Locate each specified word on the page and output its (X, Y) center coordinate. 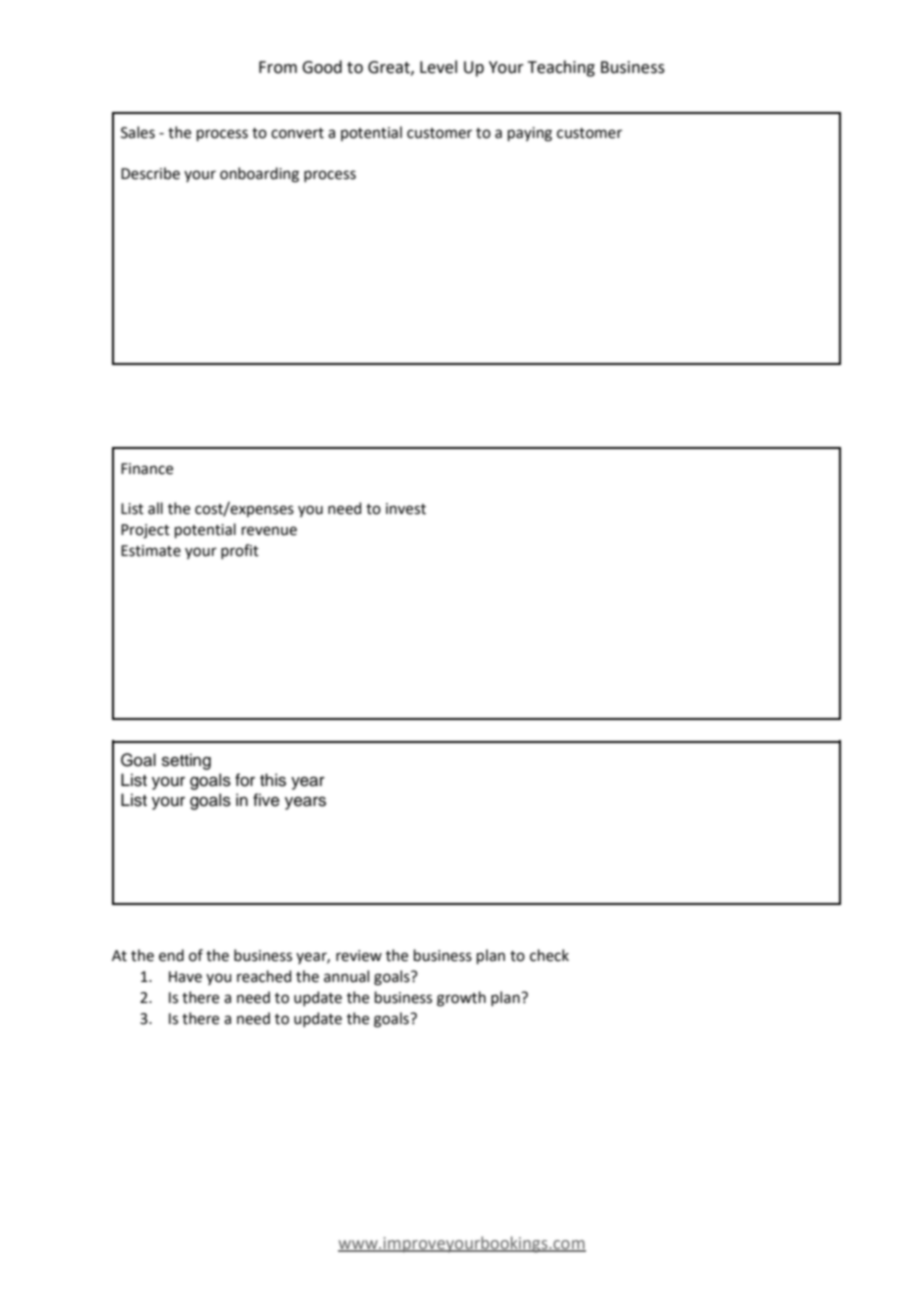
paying (530, 134)
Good (322, 67)
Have (185, 977)
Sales (138, 132)
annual (346, 976)
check (549, 955)
